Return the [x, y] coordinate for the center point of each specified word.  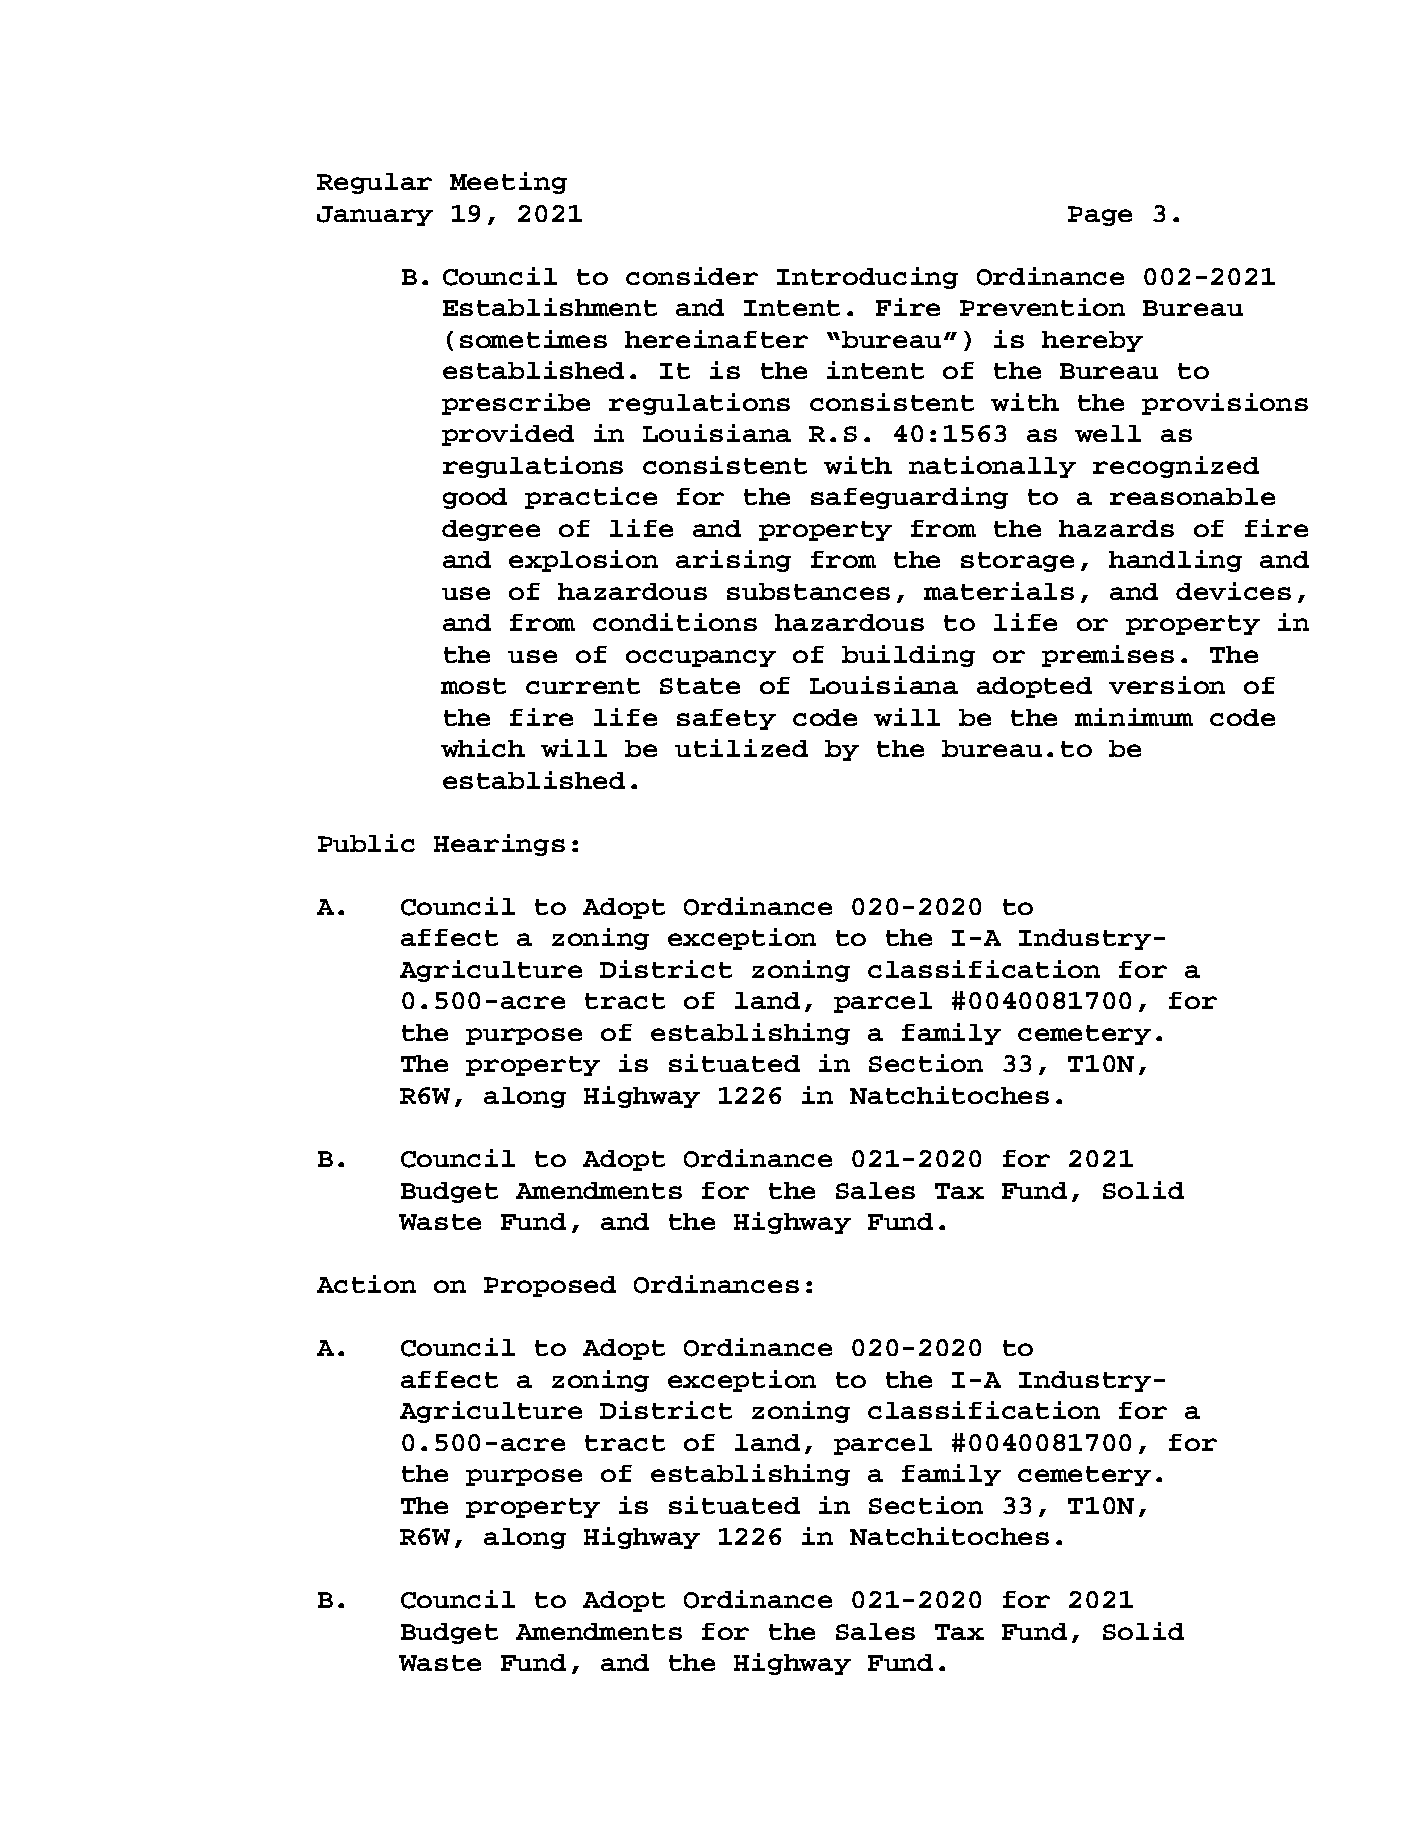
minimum [1134, 717]
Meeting [508, 183]
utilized [741, 748]
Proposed [550, 1286]
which [483, 748]
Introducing [867, 278]
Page [1100, 216]
